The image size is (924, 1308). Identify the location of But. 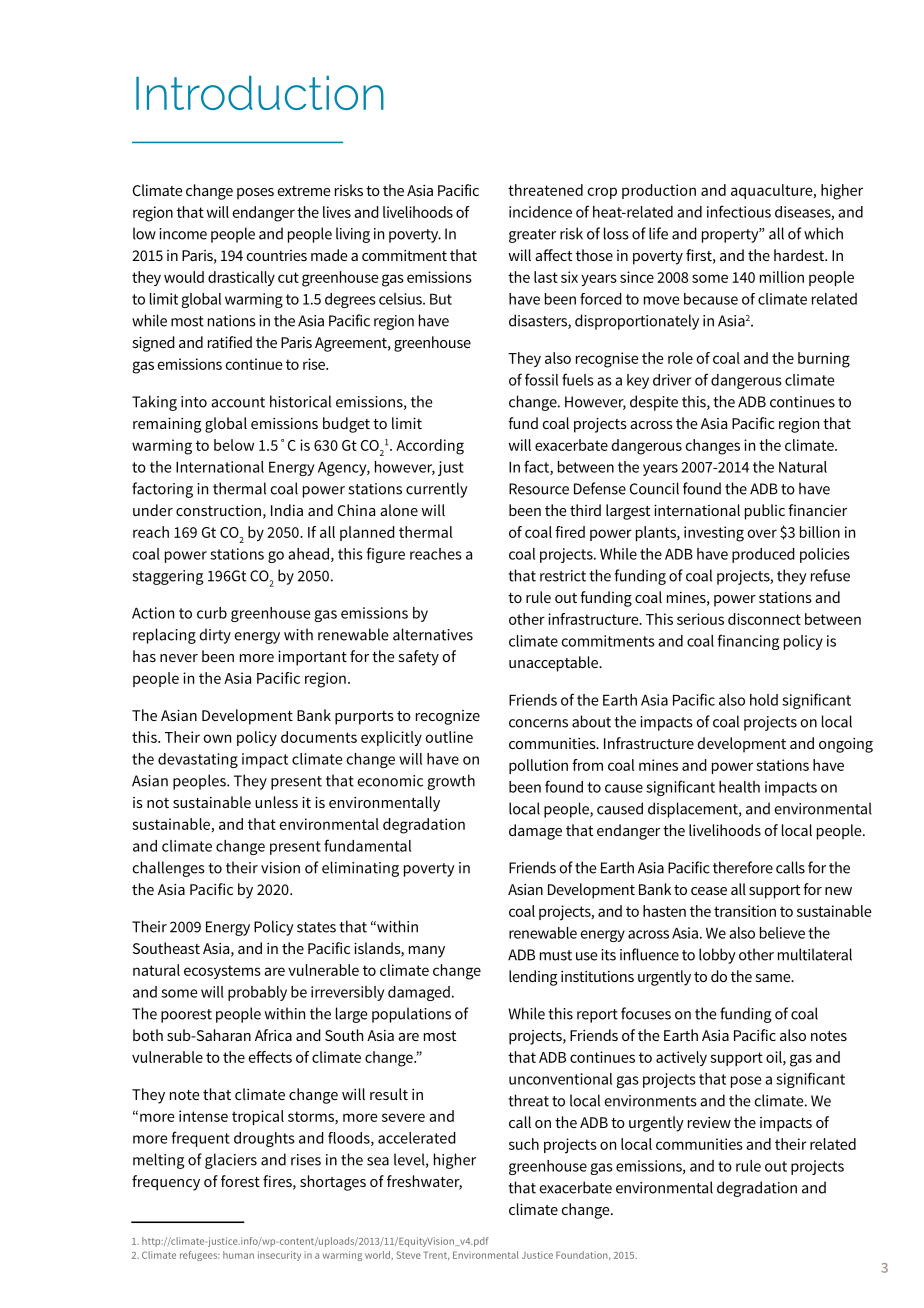
(441, 299).
